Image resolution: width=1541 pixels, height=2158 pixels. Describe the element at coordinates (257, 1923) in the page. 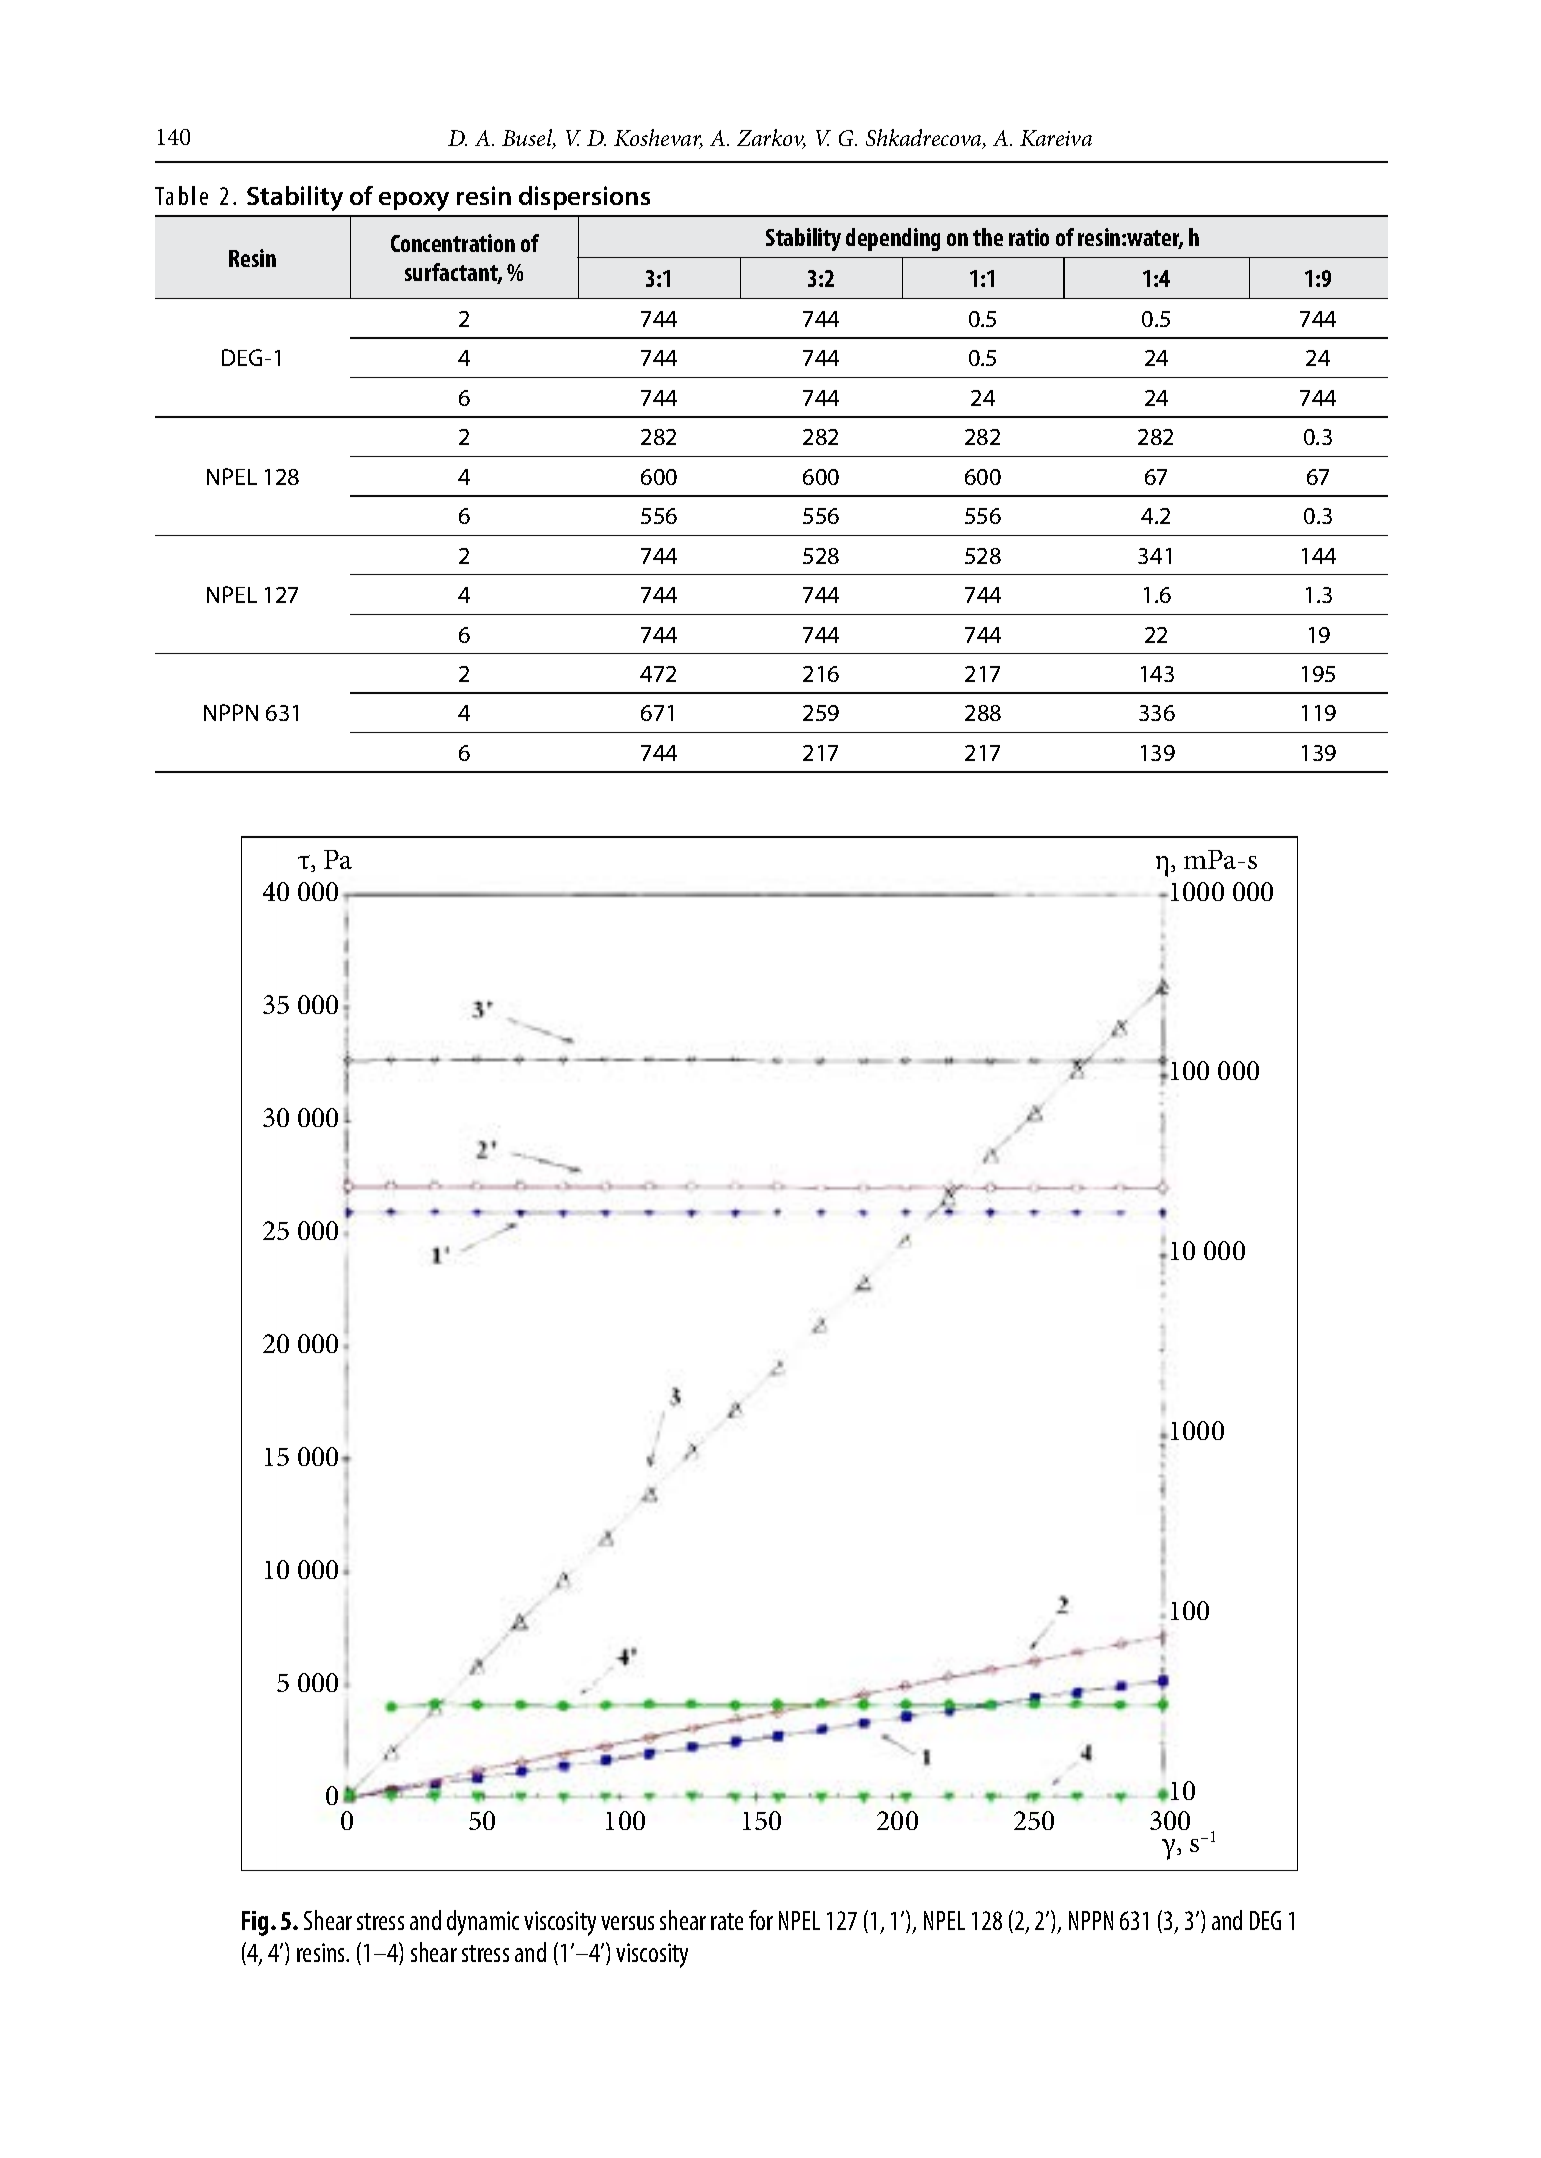

I see `Fig` at that location.
